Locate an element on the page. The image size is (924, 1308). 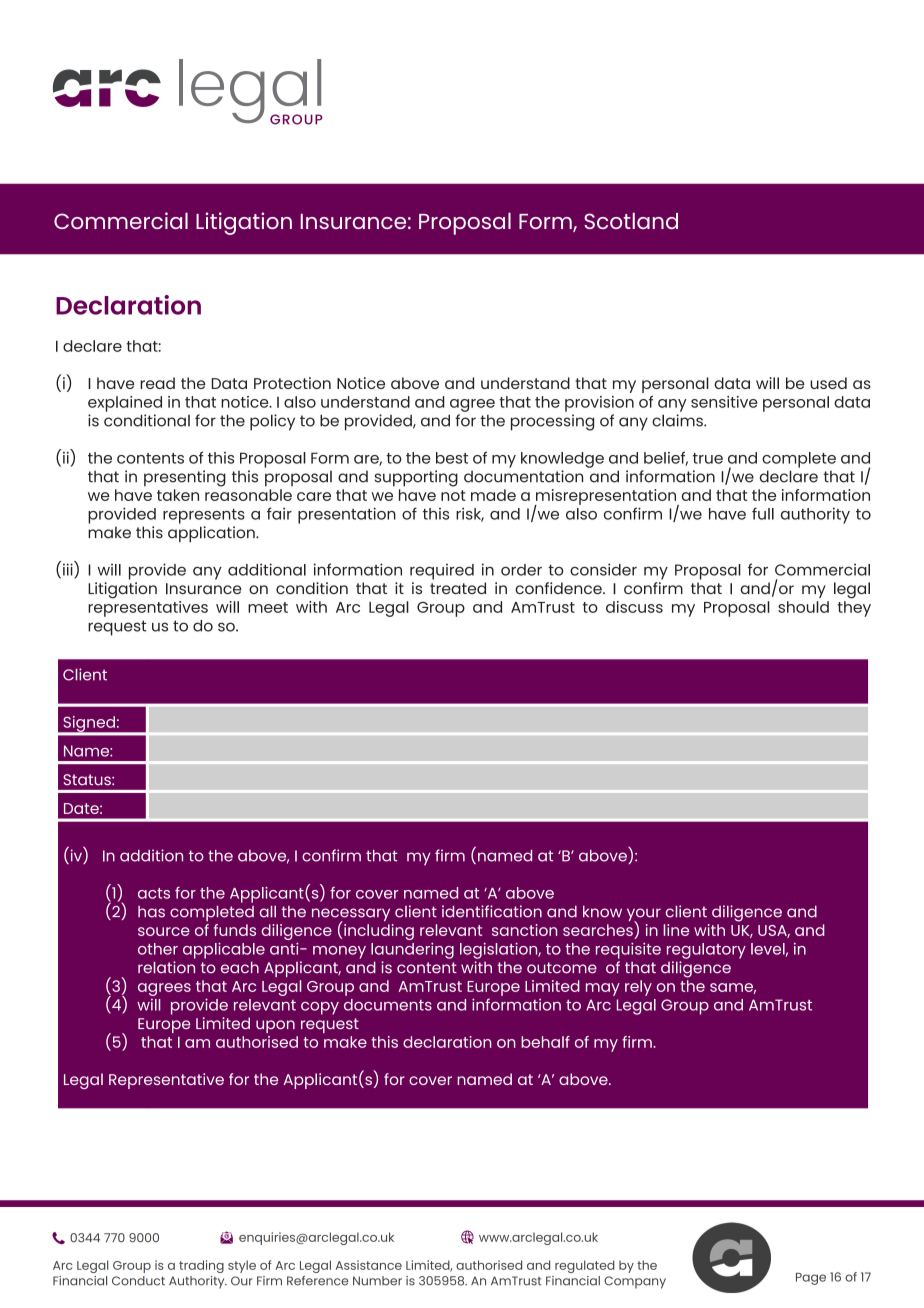
documents is located at coordinates (388, 1005).
